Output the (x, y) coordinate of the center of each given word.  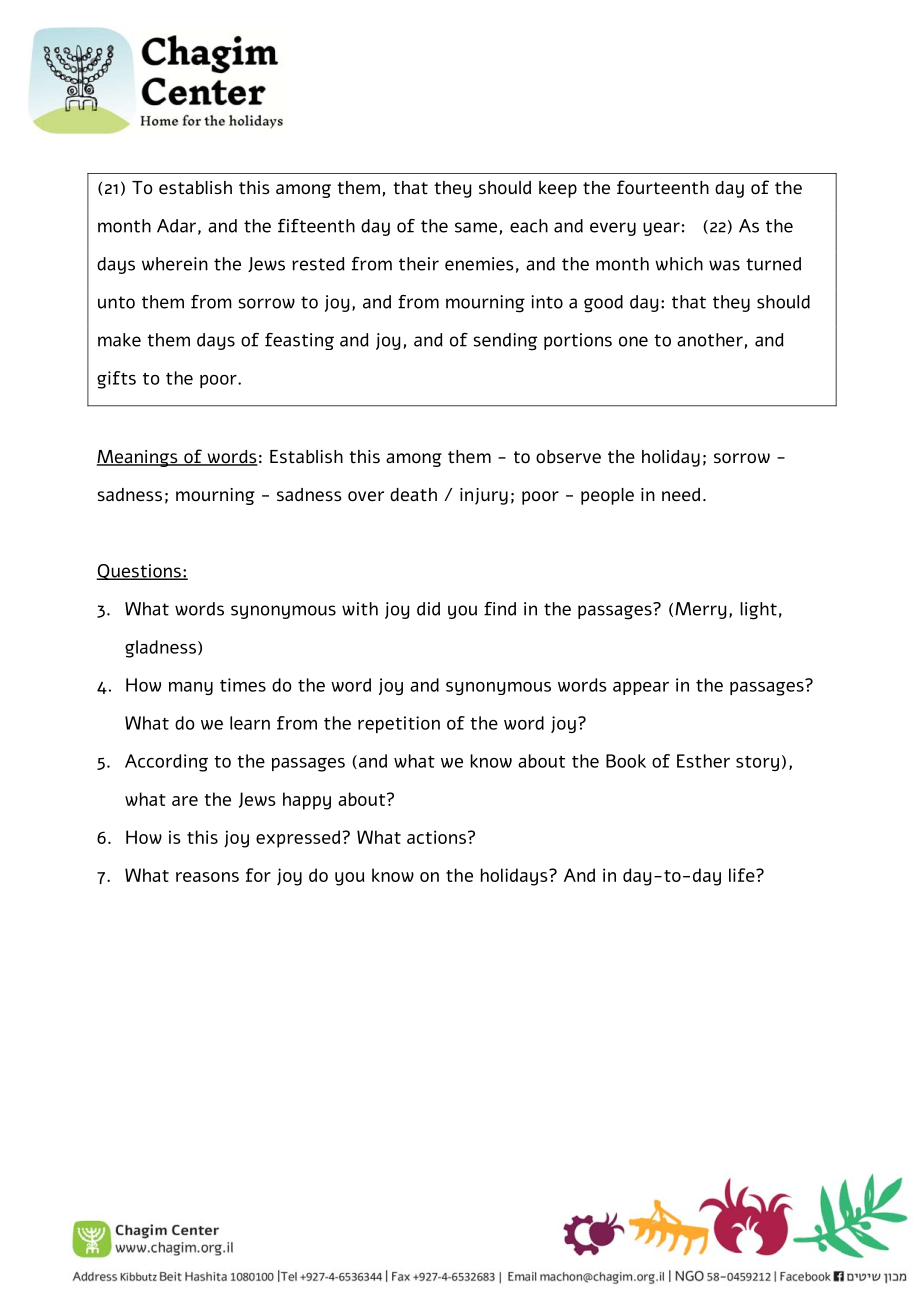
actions (436, 837)
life (743, 875)
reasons (207, 877)
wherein (175, 264)
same (476, 227)
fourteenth (663, 187)
